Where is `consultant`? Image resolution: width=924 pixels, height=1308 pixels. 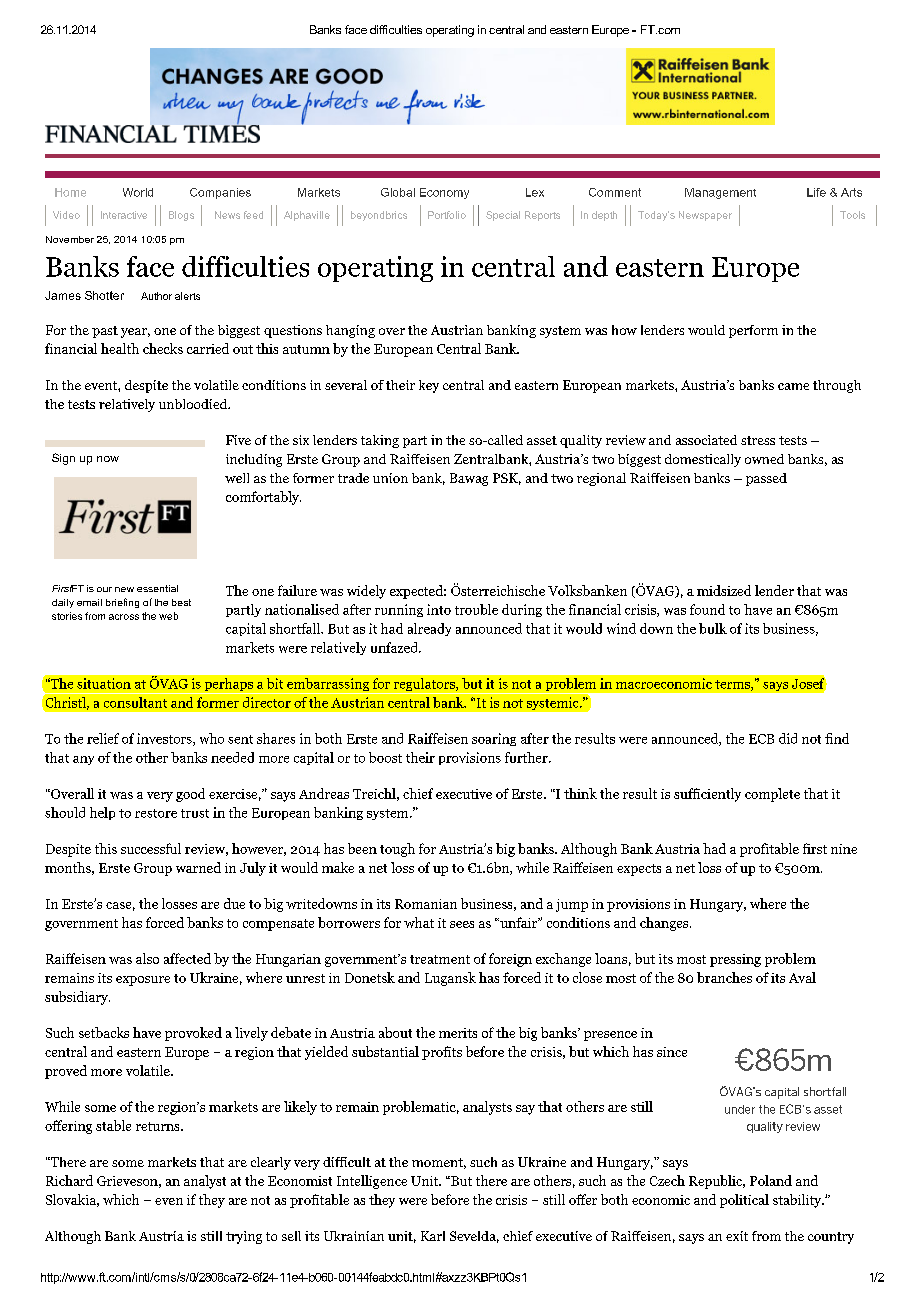
consultant is located at coordinates (135, 702).
